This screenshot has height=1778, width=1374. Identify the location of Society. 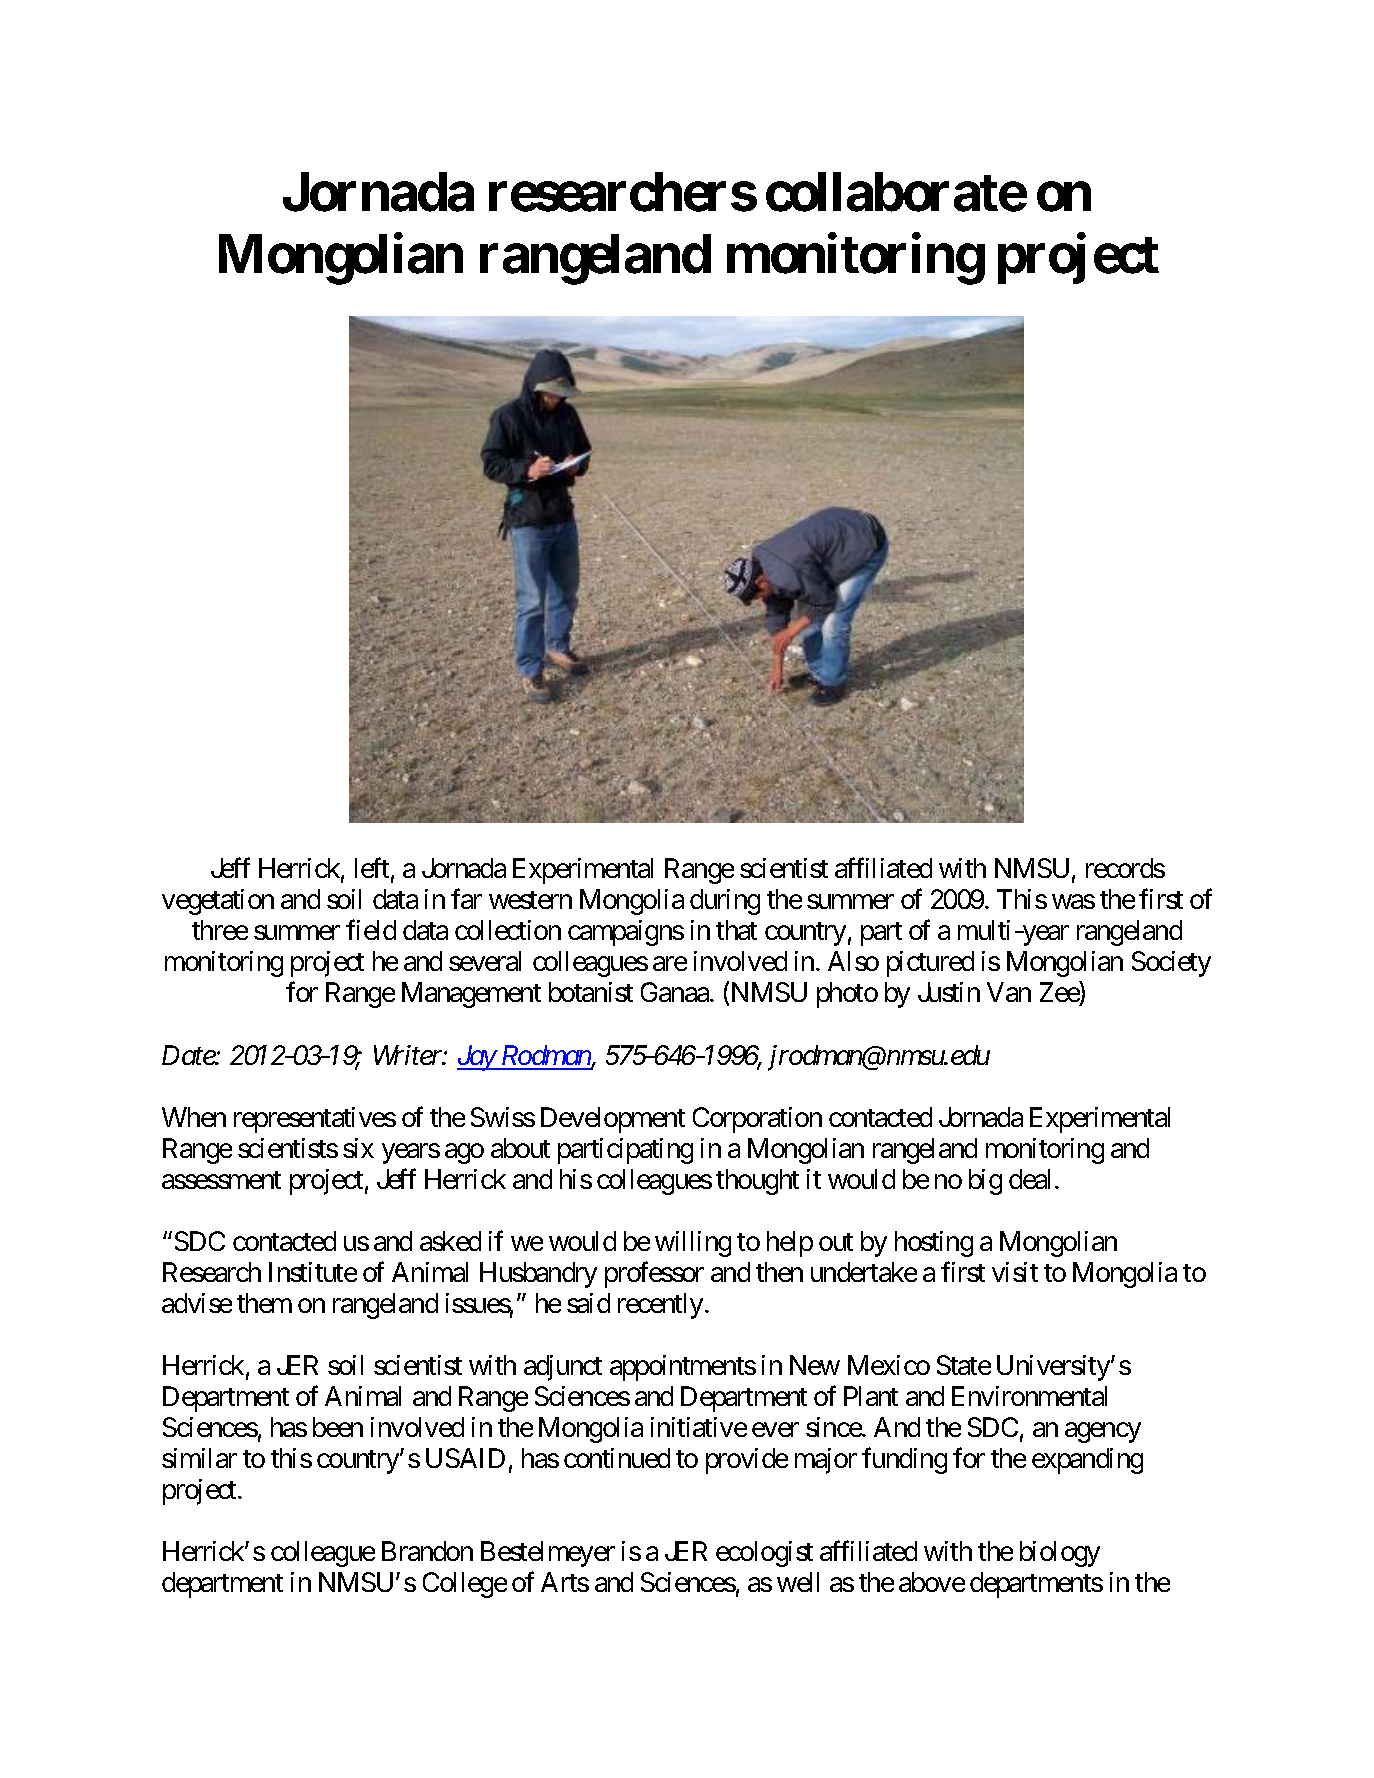
(1171, 964).
